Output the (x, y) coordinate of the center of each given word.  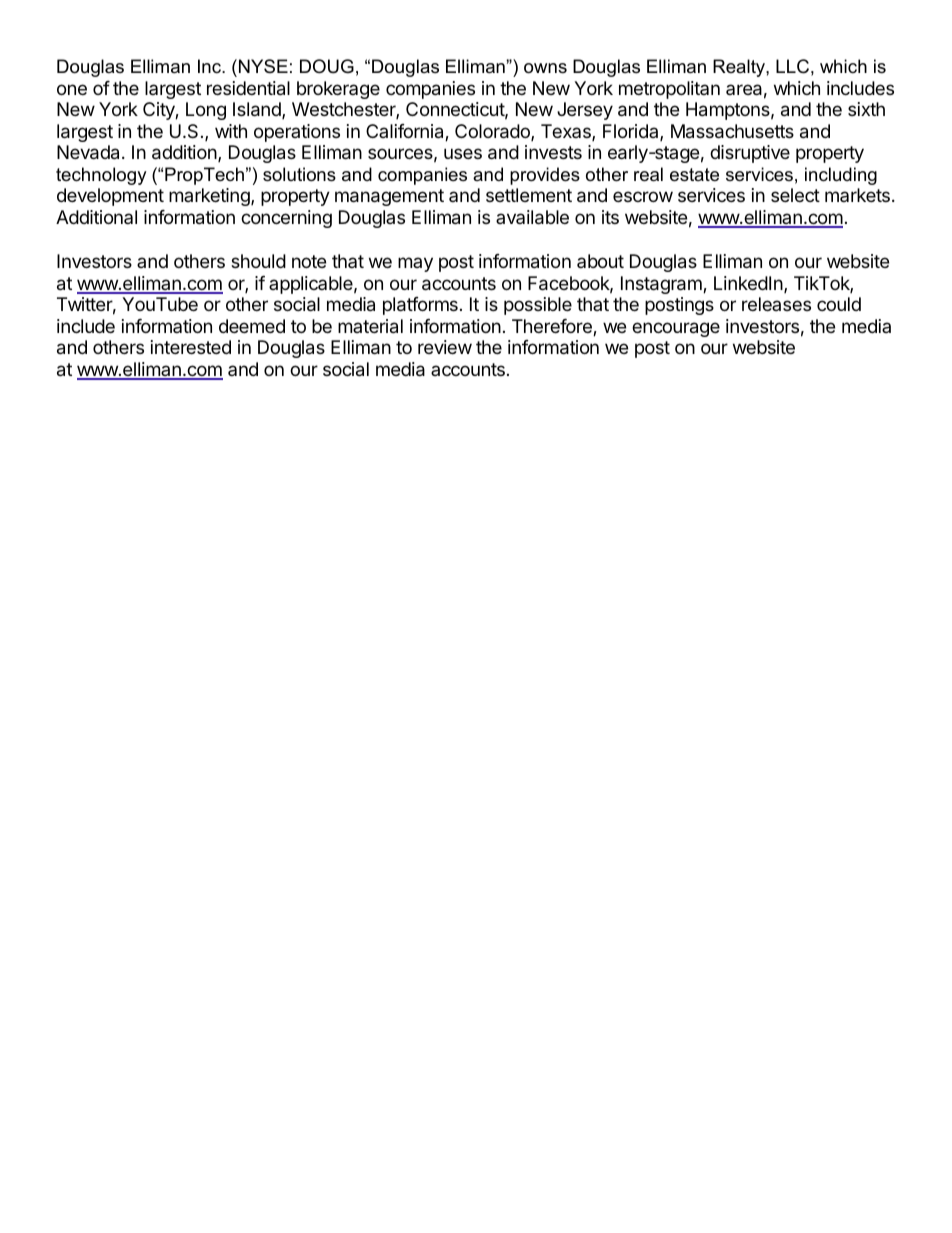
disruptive (750, 154)
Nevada (88, 152)
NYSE (262, 66)
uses (463, 153)
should (258, 261)
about (600, 261)
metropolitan (669, 90)
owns (545, 68)
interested (191, 347)
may (415, 264)
